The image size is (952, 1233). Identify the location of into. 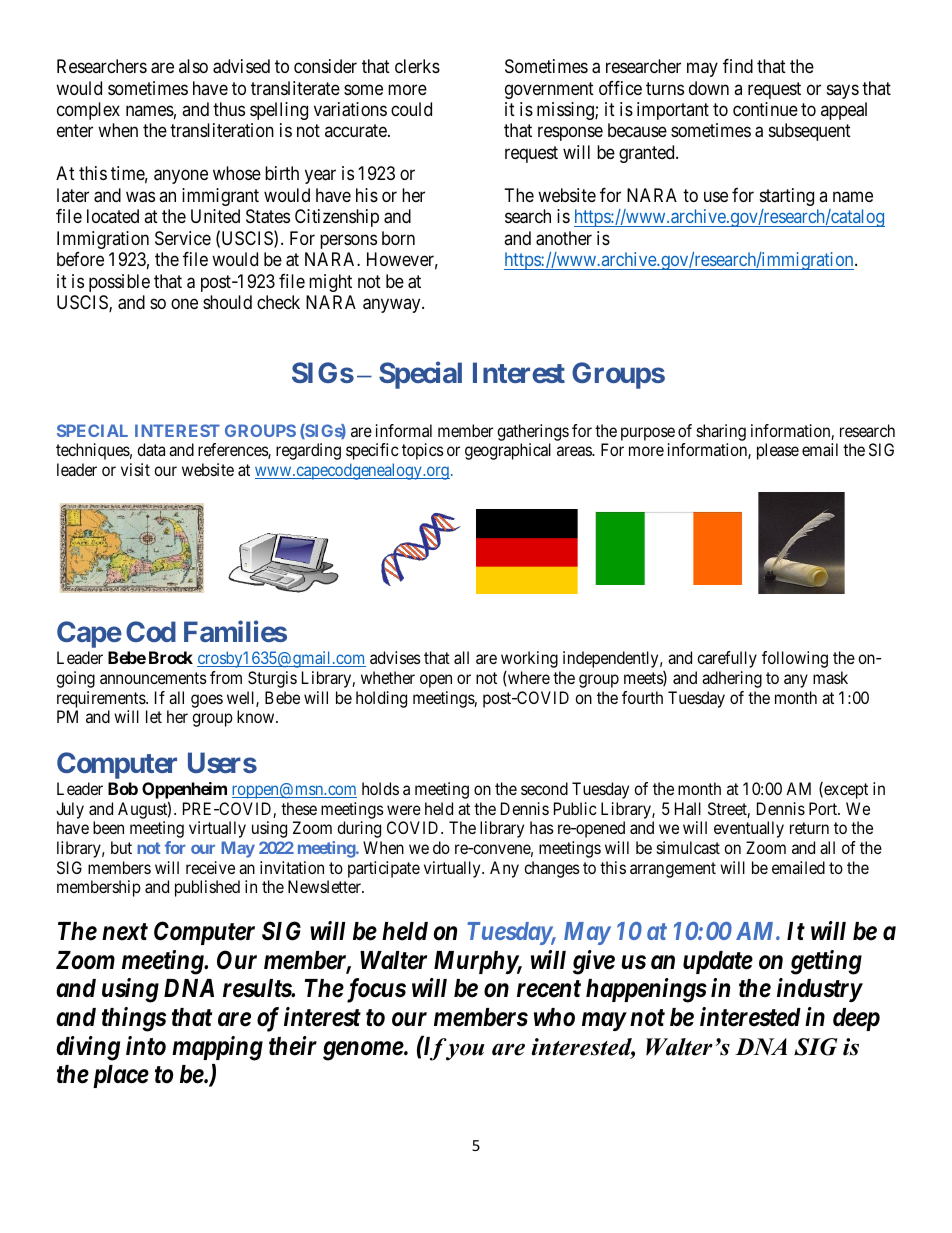
(146, 1046).
